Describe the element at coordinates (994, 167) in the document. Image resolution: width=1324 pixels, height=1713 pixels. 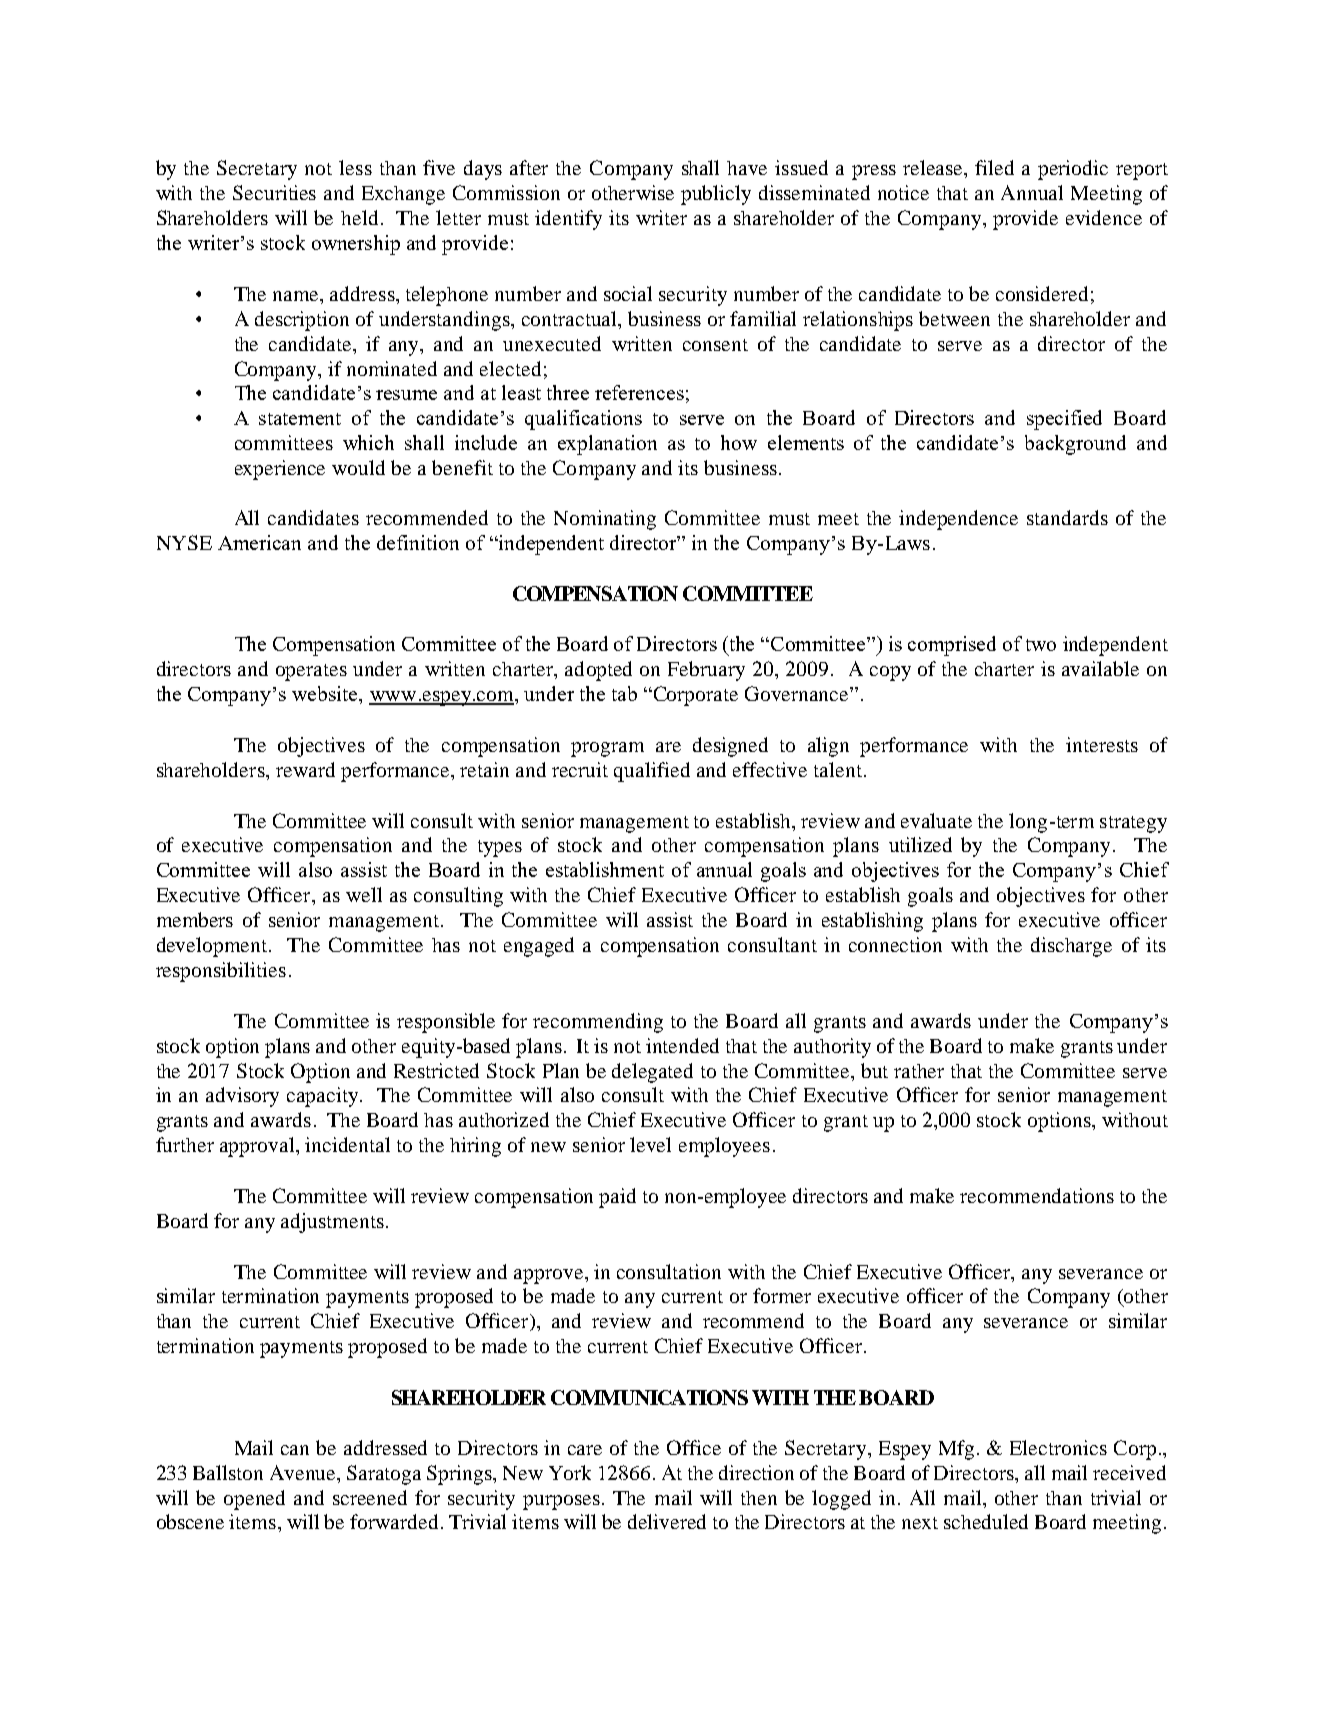
I see `filed` at that location.
